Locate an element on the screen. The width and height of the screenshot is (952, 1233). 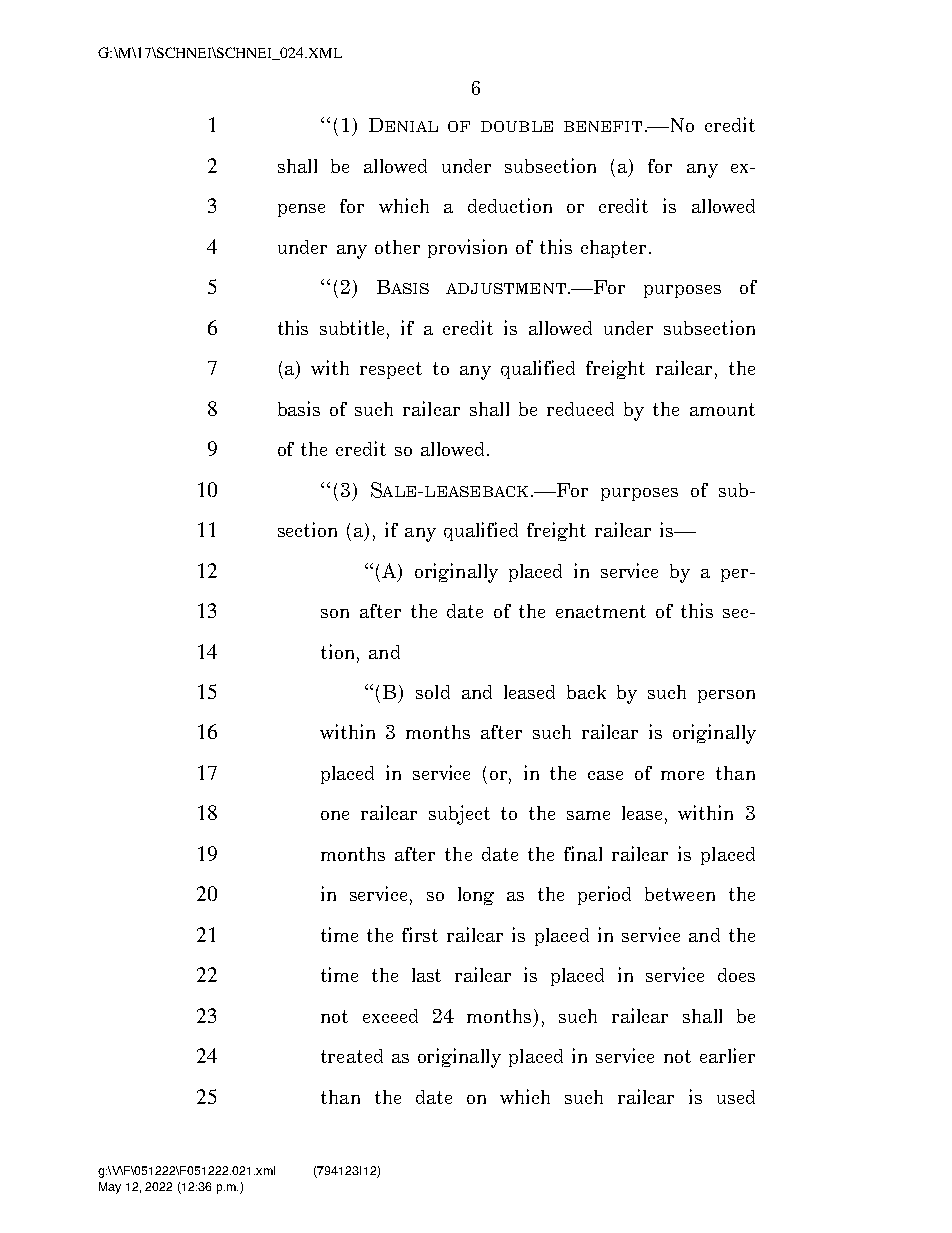
person is located at coordinates (726, 696).
